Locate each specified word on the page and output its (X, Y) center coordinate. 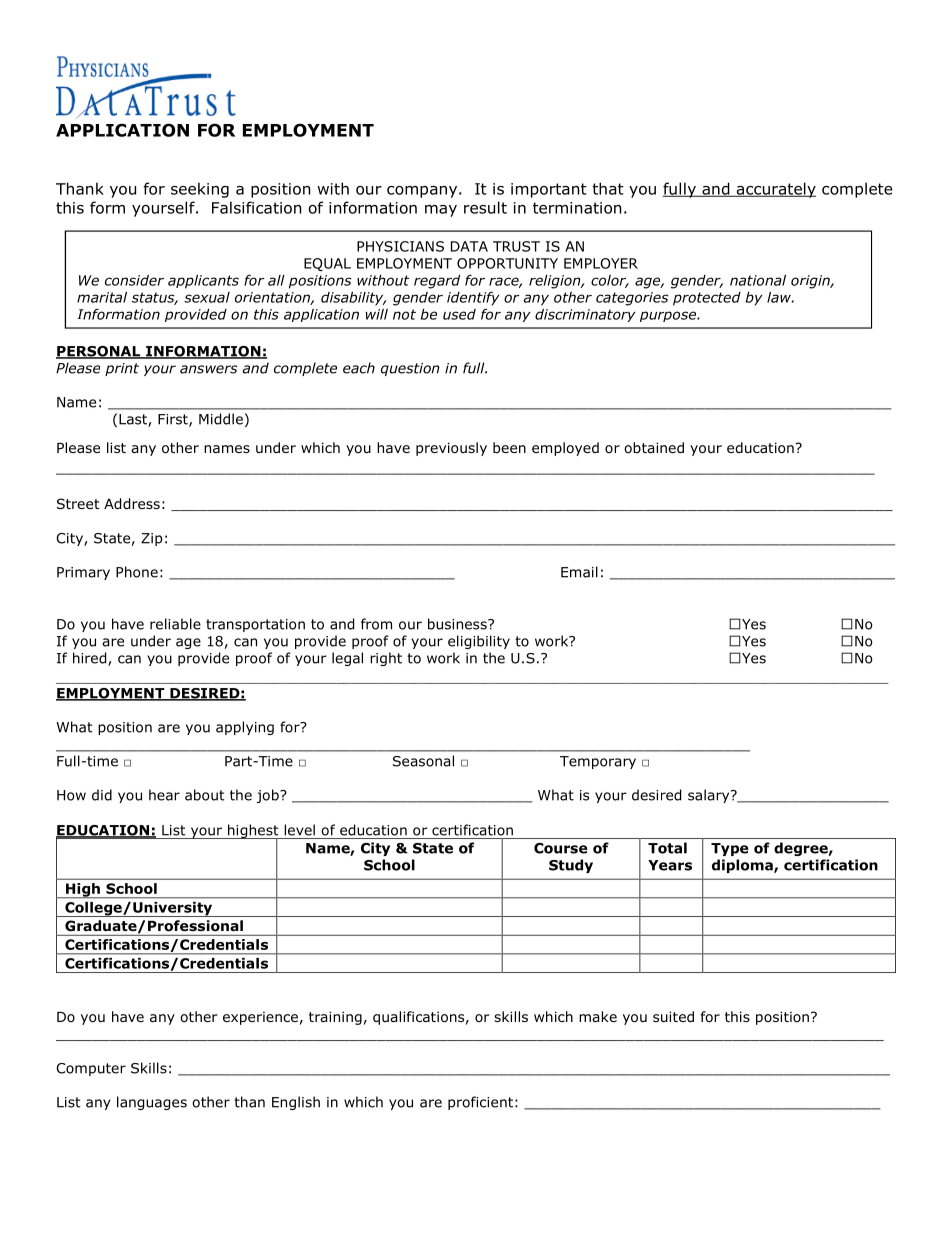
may (441, 211)
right (386, 659)
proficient (480, 1103)
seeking (200, 190)
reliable (175, 624)
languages (152, 1103)
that (608, 188)
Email (579, 572)
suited (673, 1016)
